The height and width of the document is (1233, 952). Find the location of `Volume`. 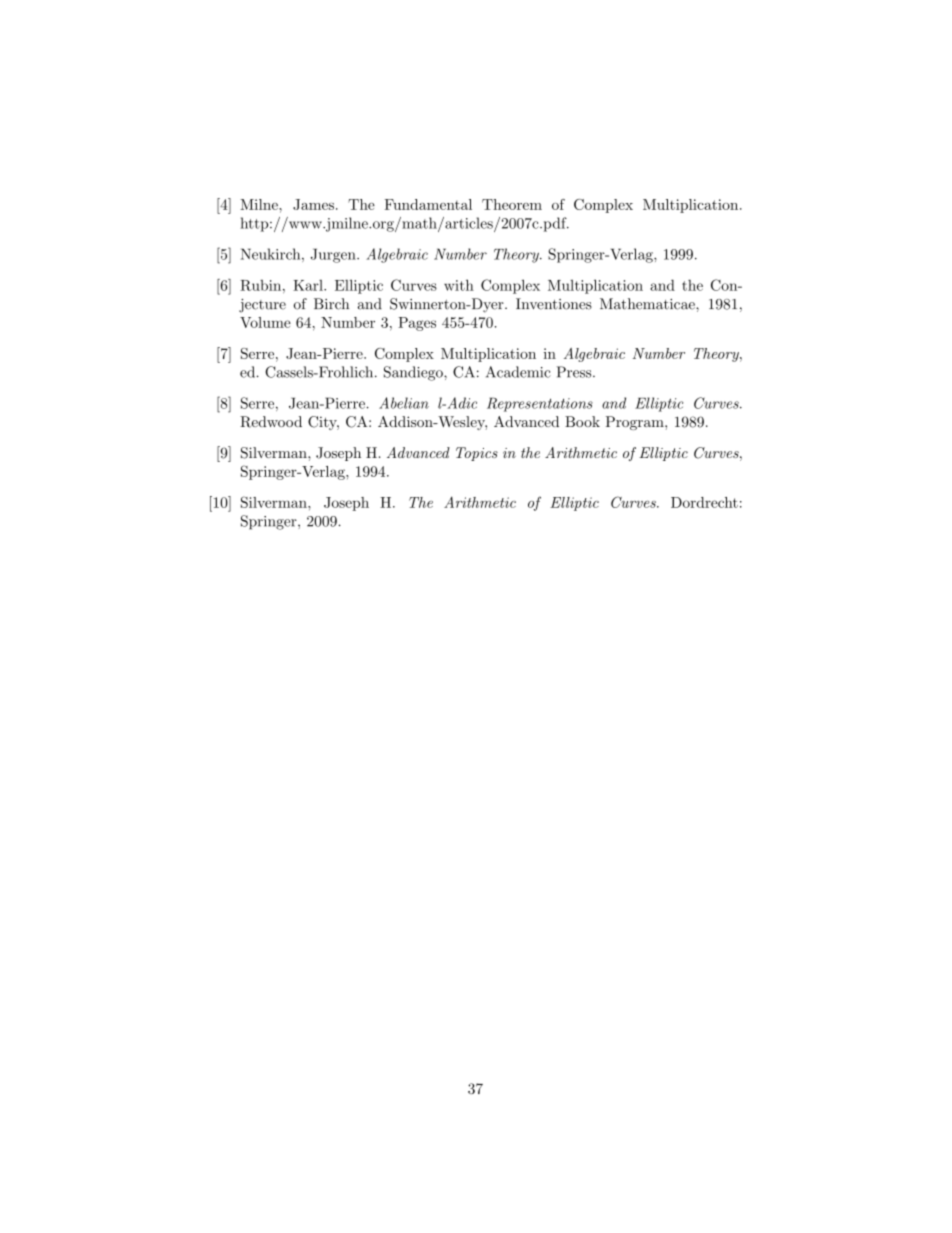

Volume is located at coordinates (265, 322).
